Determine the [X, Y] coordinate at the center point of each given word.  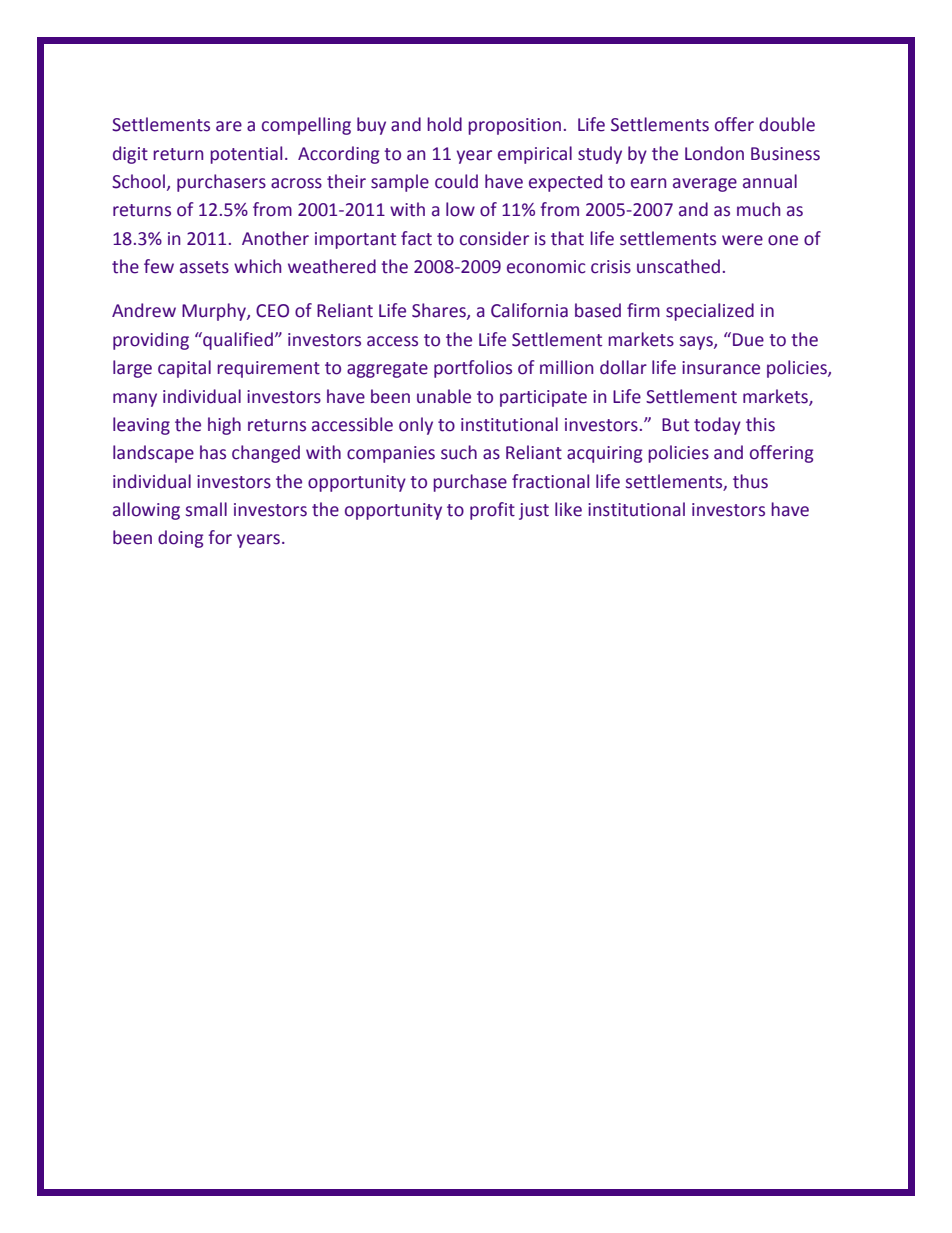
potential [246, 155]
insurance [721, 368]
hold [444, 124]
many [135, 400]
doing [180, 539]
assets [204, 267]
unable [444, 396]
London [714, 153]
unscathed [678, 266]
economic [546, 267]
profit [492, 511]
